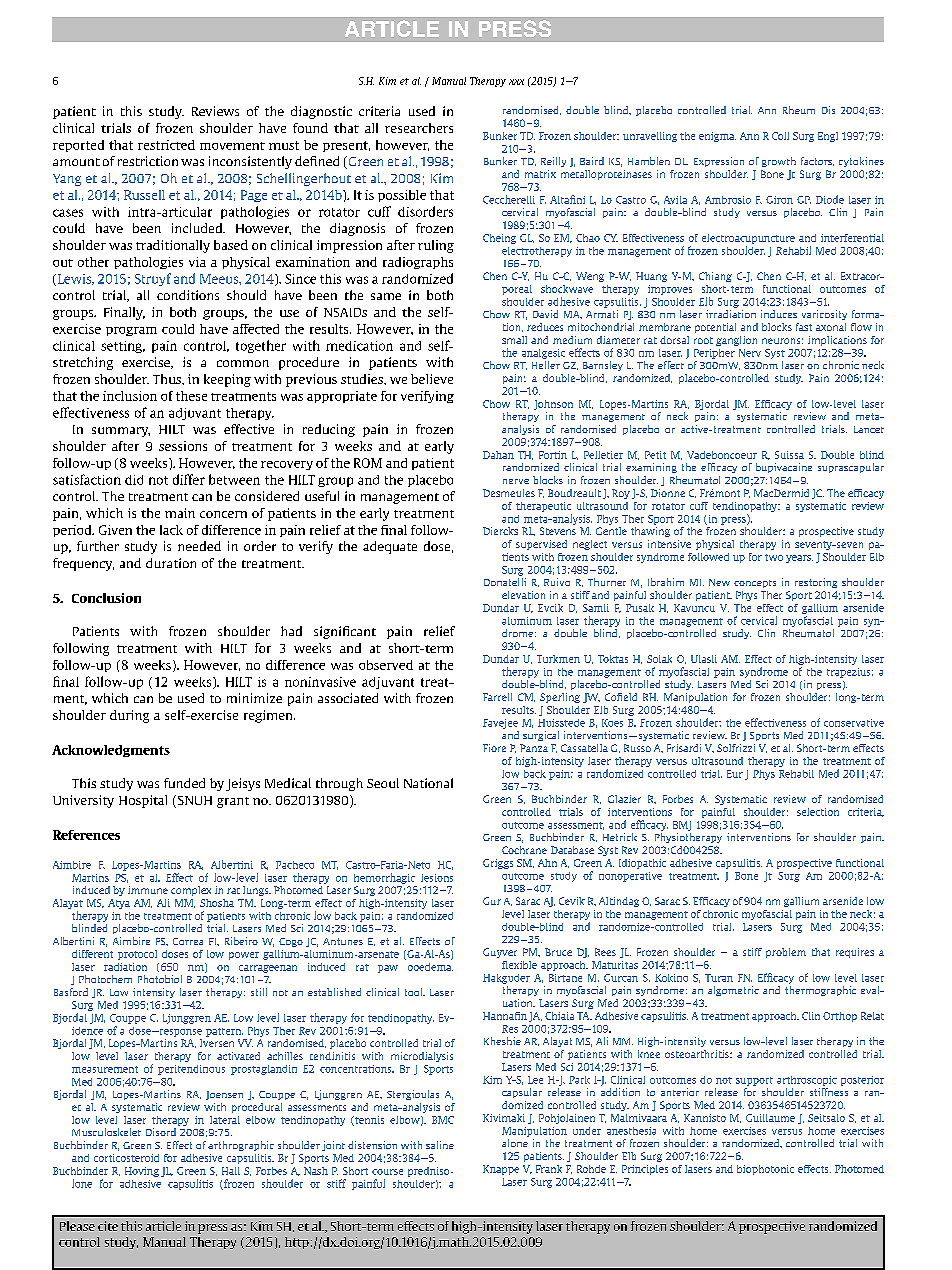 Image resolution: width=952 pixels, height=1270 pixels. What do you see at coordinates (166, 145) in the screenshot?
I see `restricted` at bounding box center [166, 145].
